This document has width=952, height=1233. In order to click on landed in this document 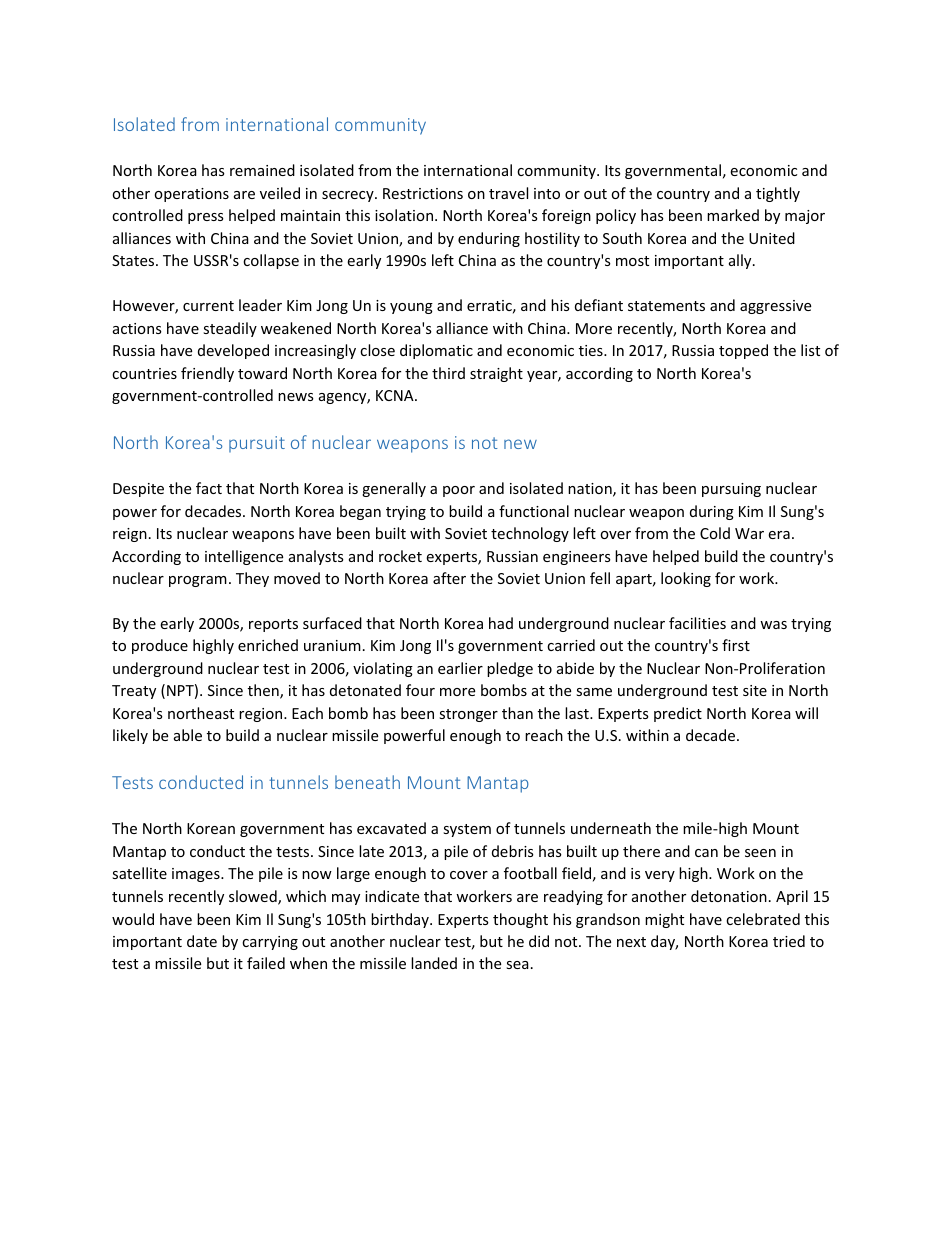, I will do `click(434, 963)`.
